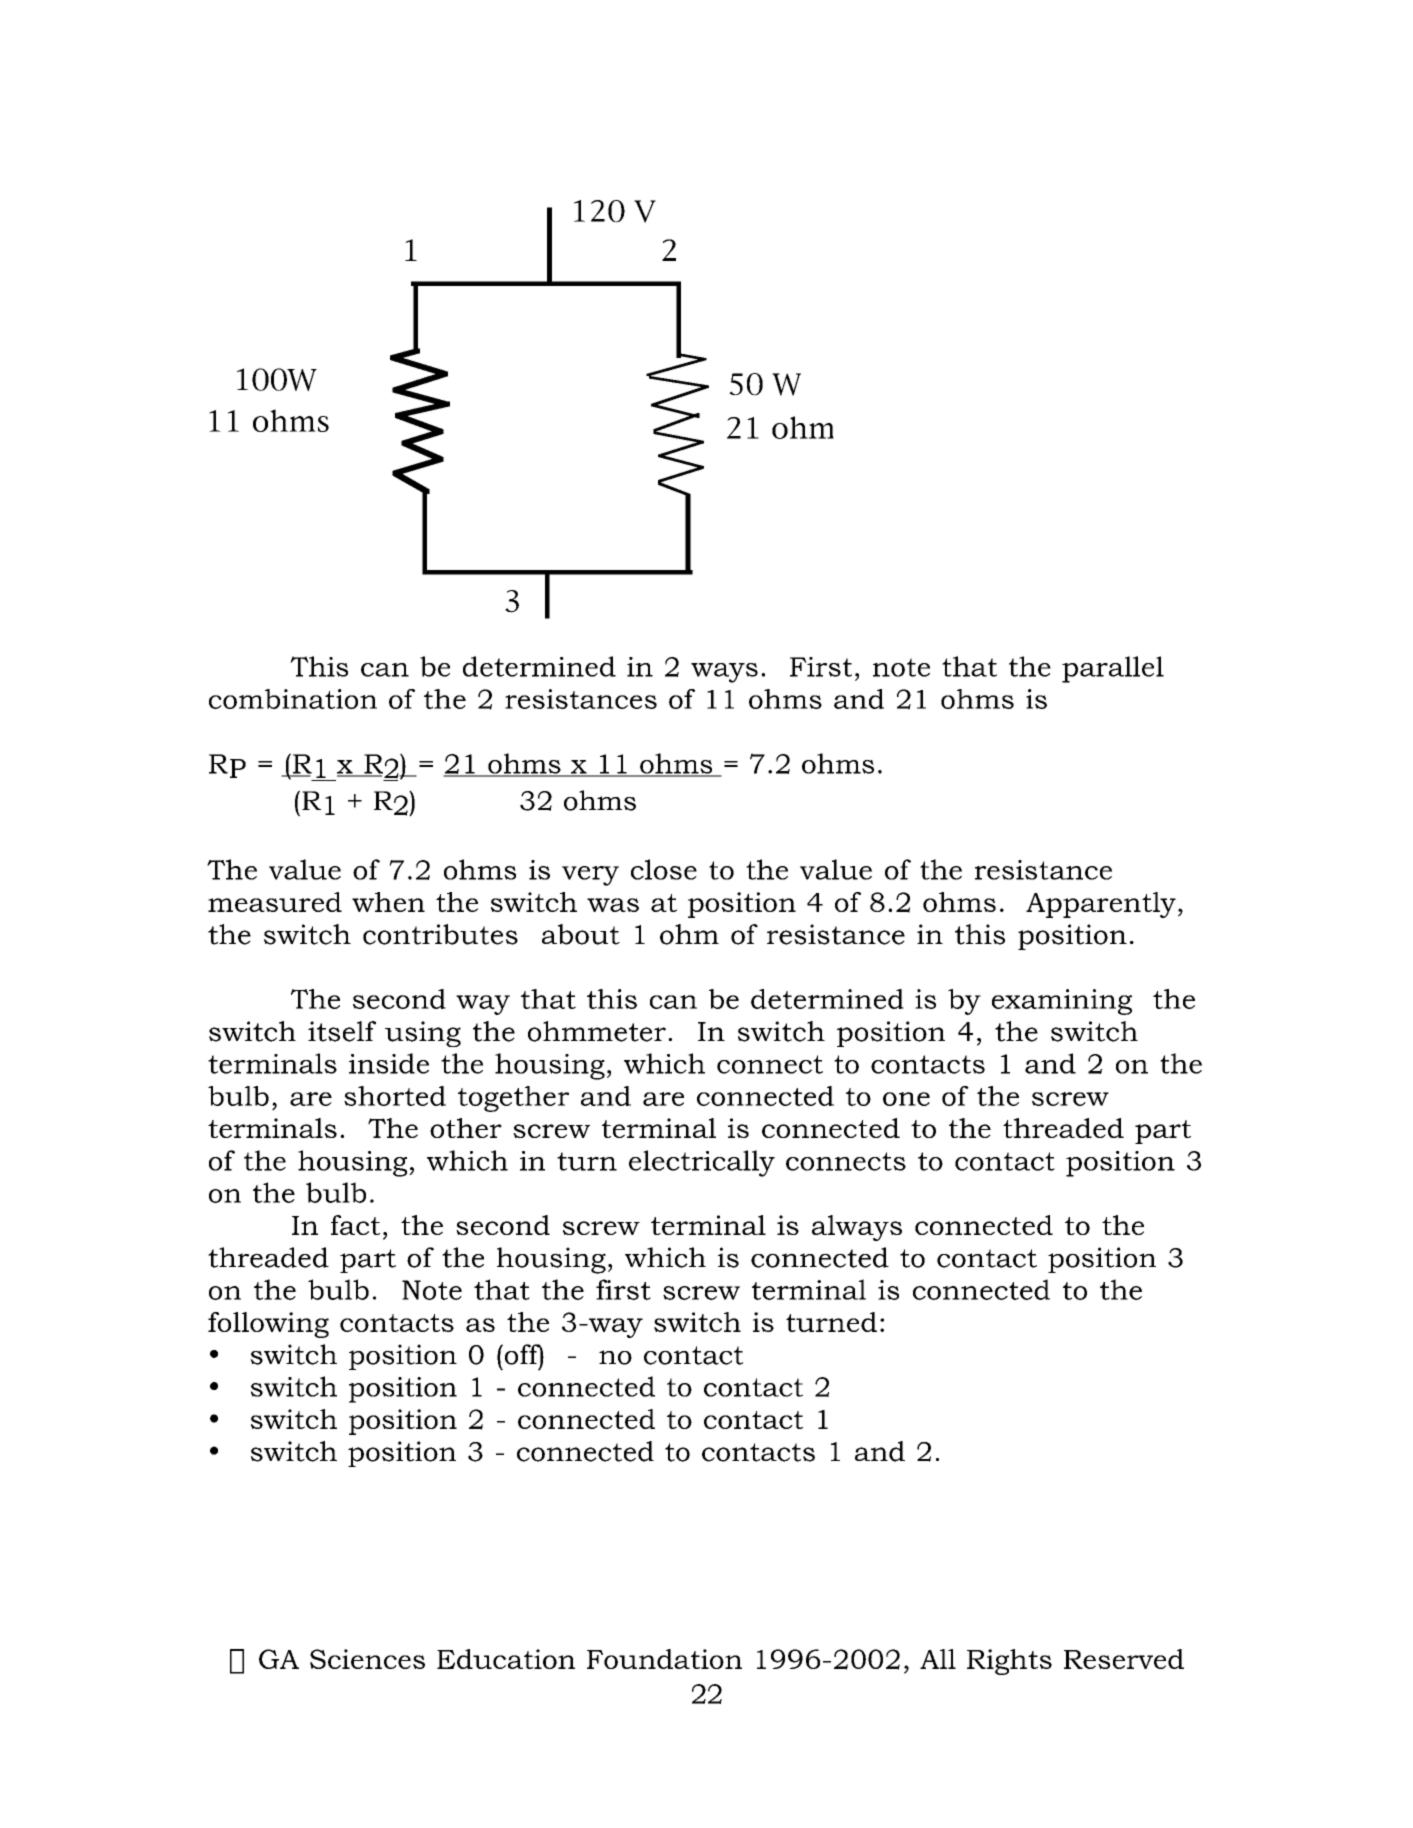  What do you see at coordinates (355, 1225) in the screenshot?
I see `fact` at bounding box center [355, 1225].
